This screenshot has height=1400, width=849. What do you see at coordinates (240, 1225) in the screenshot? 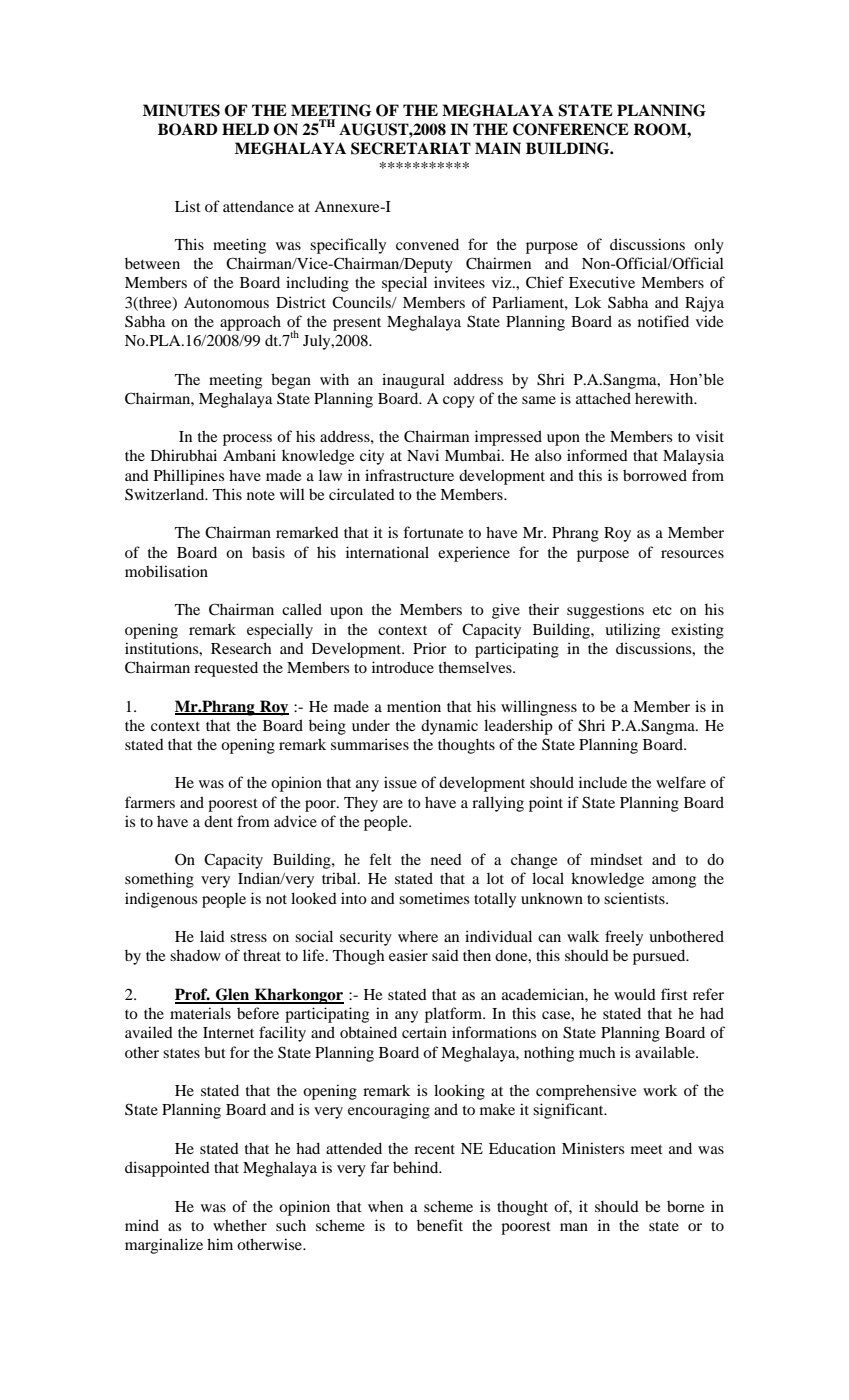
I see `whether` at bounding box center [240, 1225].
